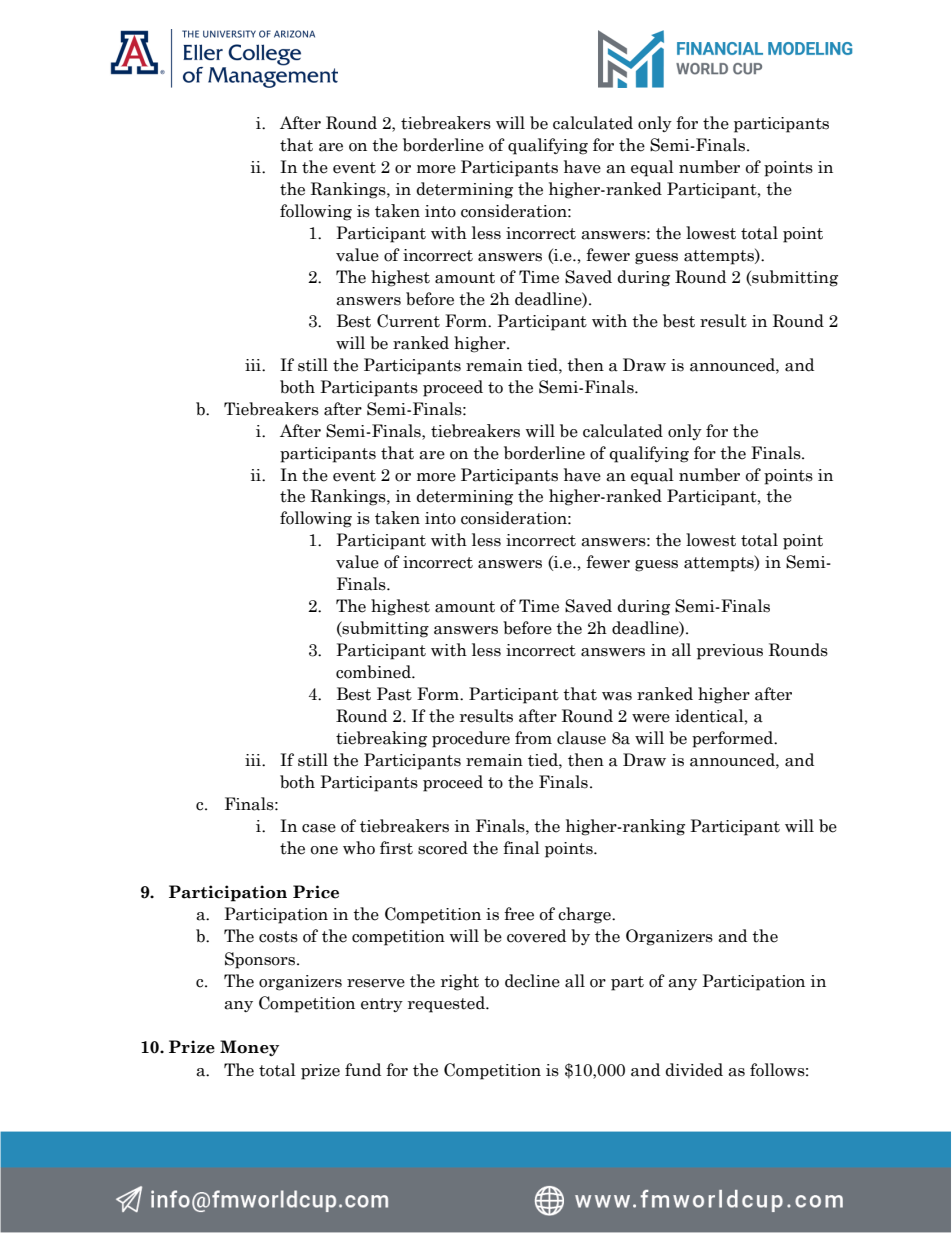 This screenshot has width=952, height=1233. Describe the element at coordinates (651, 718) in the screenshot. I see `were` at that location.
